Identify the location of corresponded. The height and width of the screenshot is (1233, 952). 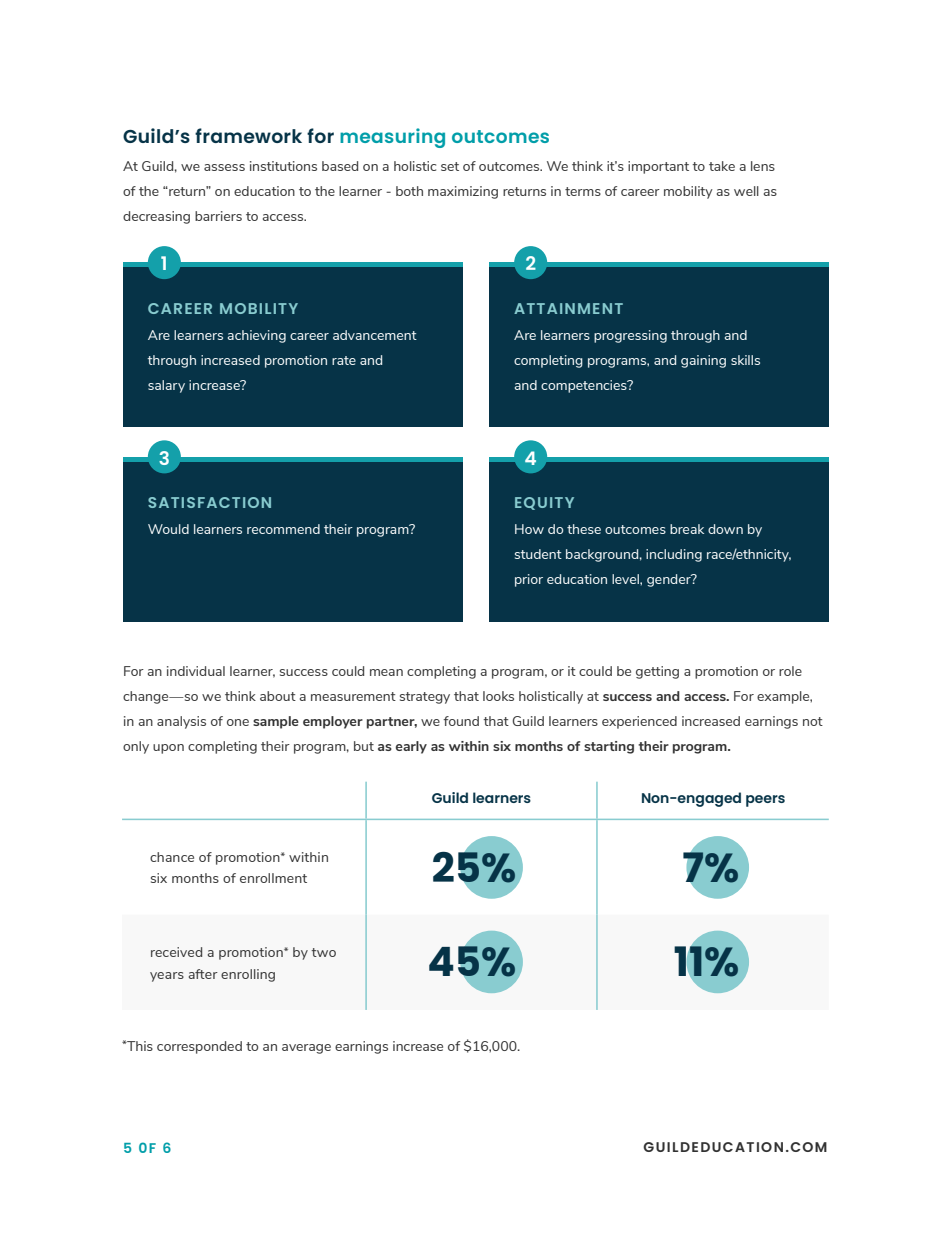
(199, 1047).
